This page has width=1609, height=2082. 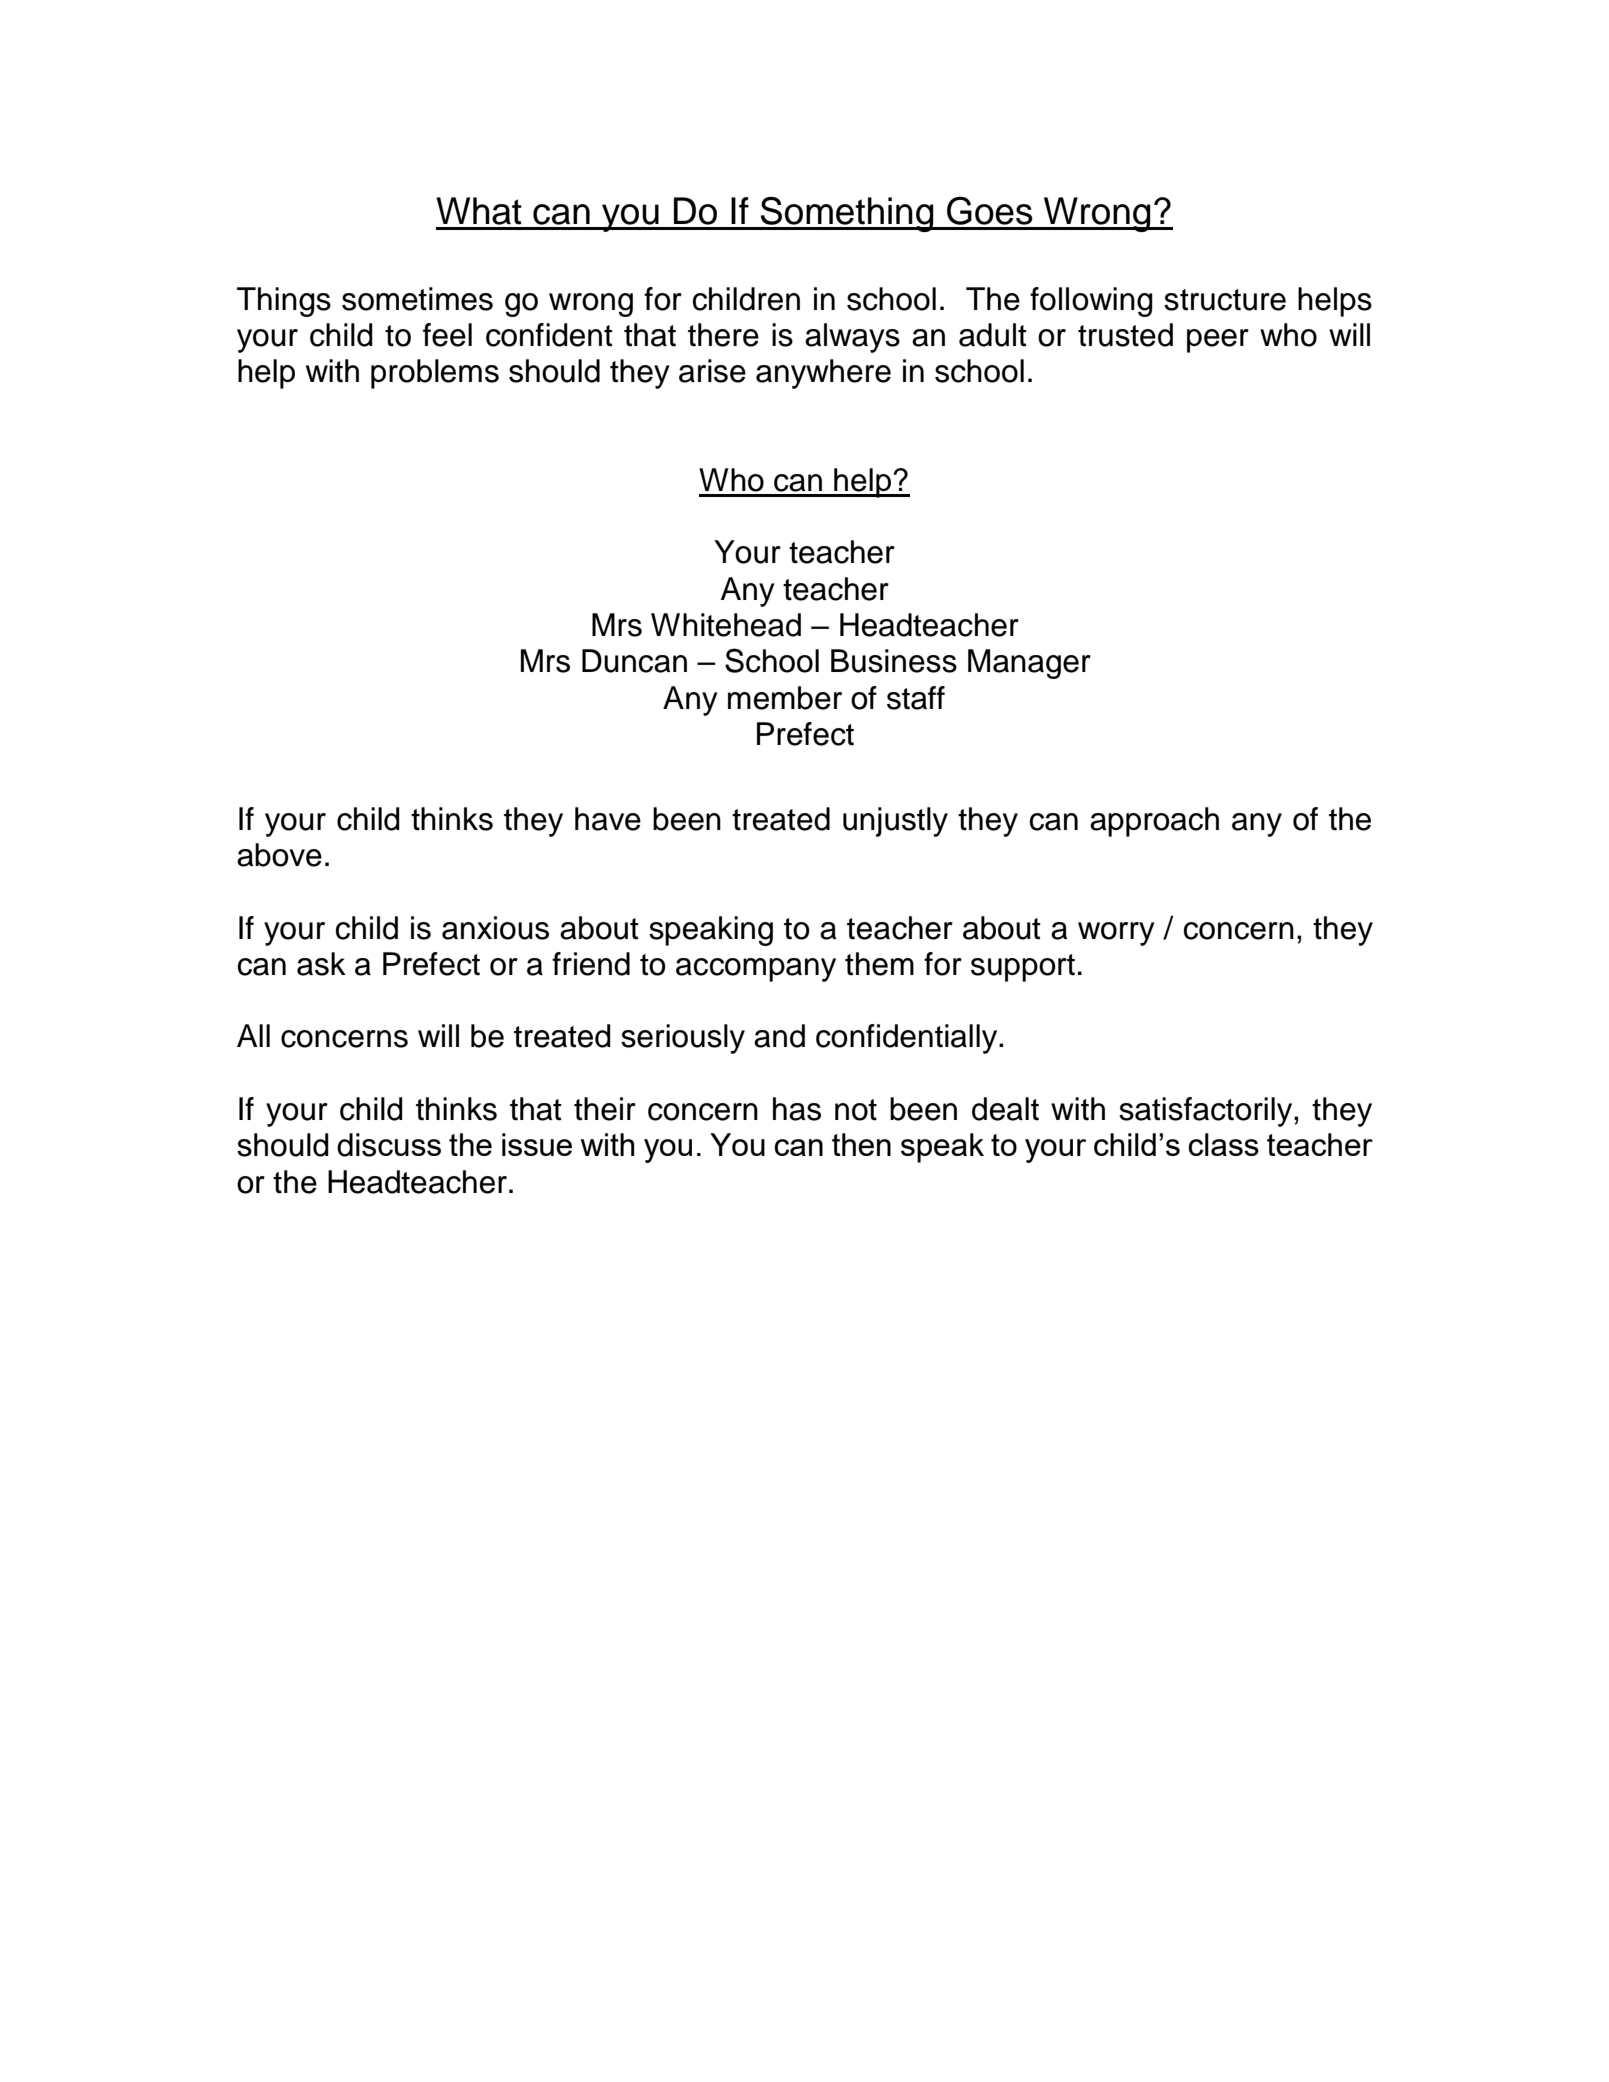 What do you see at coordinates (1029, 664) in the page?
I see `Manager` at bounding box center [1029, 664].
